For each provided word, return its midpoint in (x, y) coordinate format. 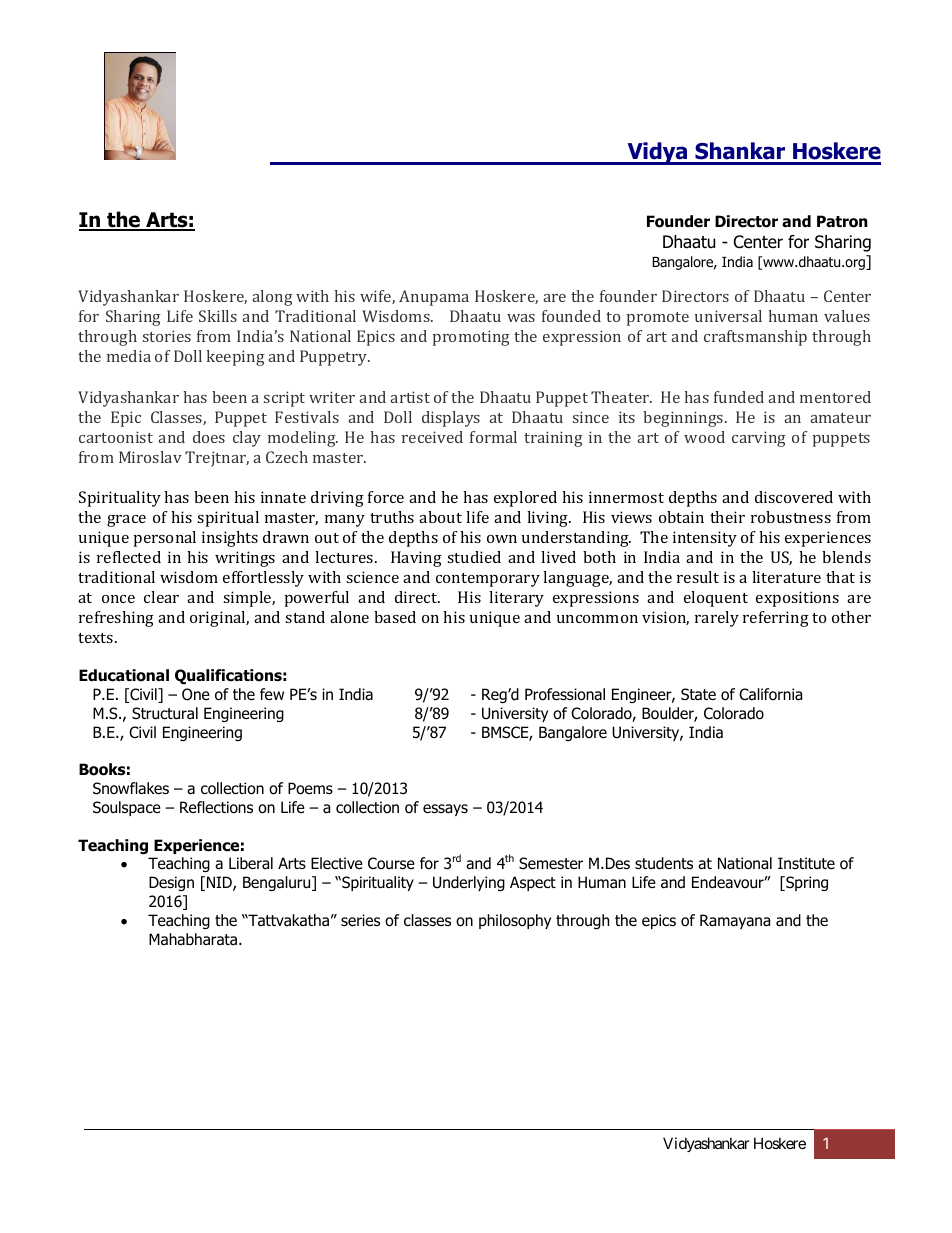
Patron (842, 221)
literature (786, 577)
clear (161, 597)
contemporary (488, 580)
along (272, 298)
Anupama (434, 298)
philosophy (515, 921)
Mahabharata (194, 939)
